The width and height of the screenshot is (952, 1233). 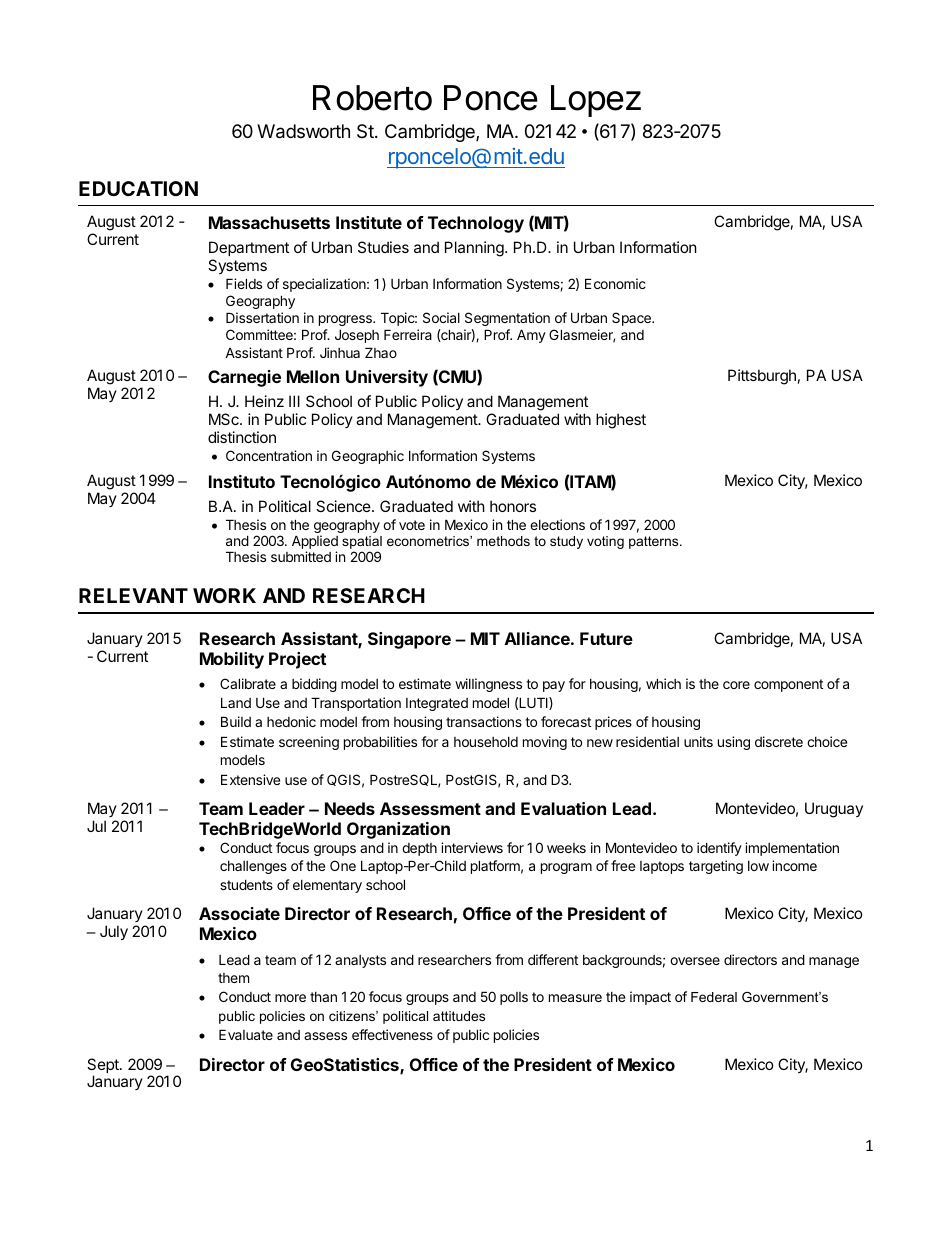 What do you see at coordinates (372, 98) in the screenshot?
I see `Roberto` at bounding box center [372, 98].
